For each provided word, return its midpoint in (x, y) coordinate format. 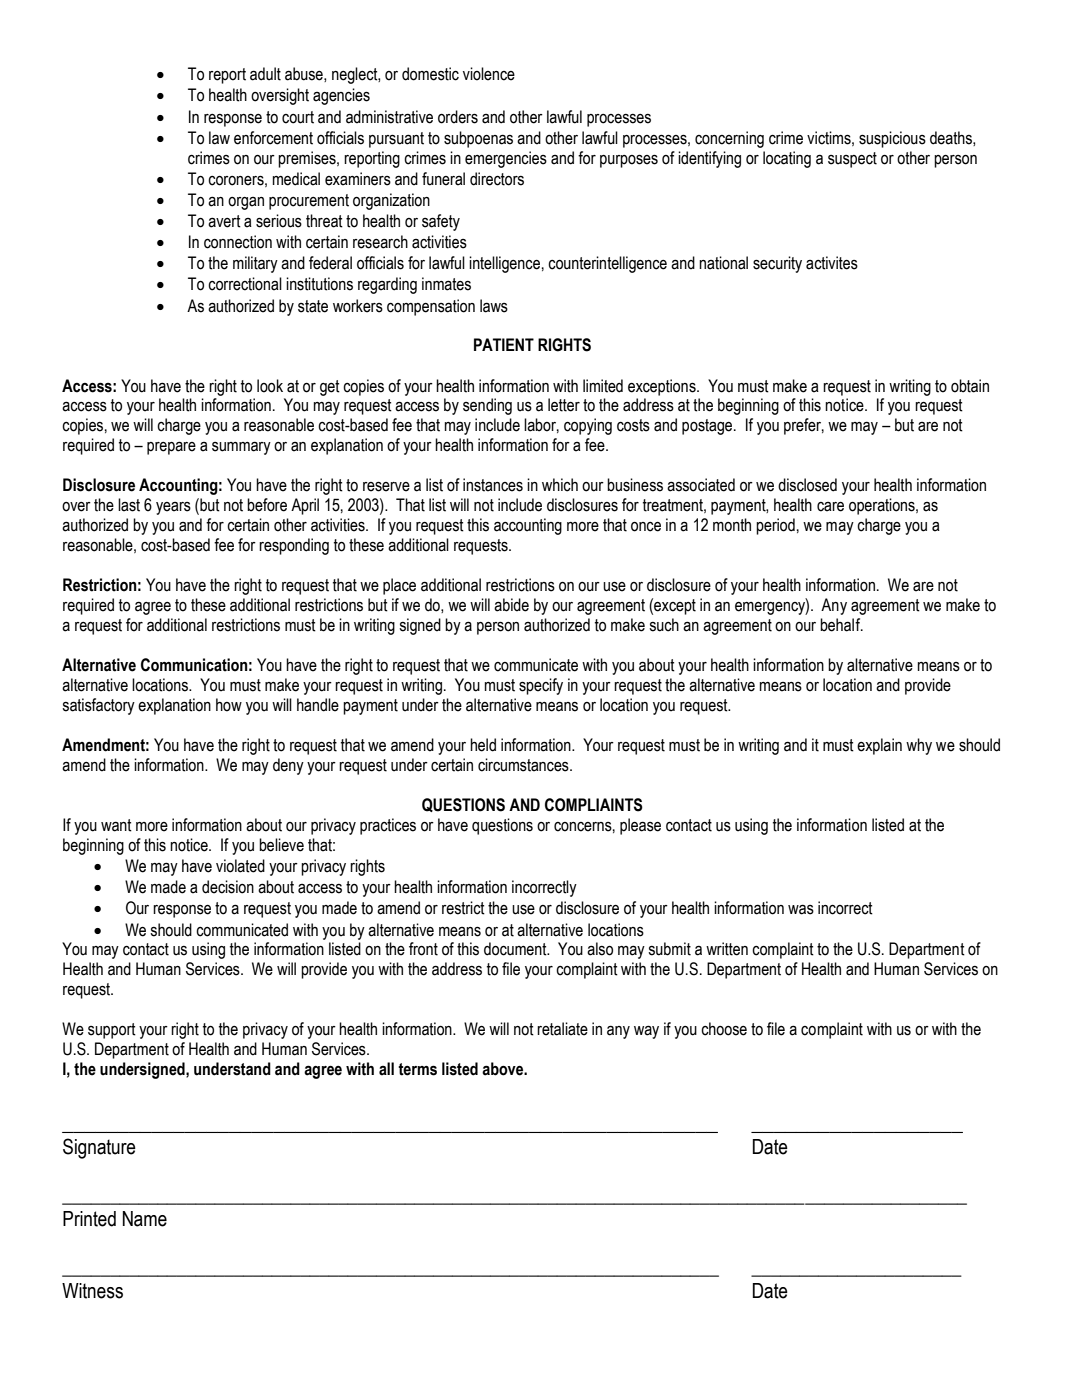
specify (541, 686)
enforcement (273, 138)
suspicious (892, 139)
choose (724, 1029)
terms (417, 1069)
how (229, 705)
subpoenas (478, 139)
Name (145, 1219)
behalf (841, 625)
